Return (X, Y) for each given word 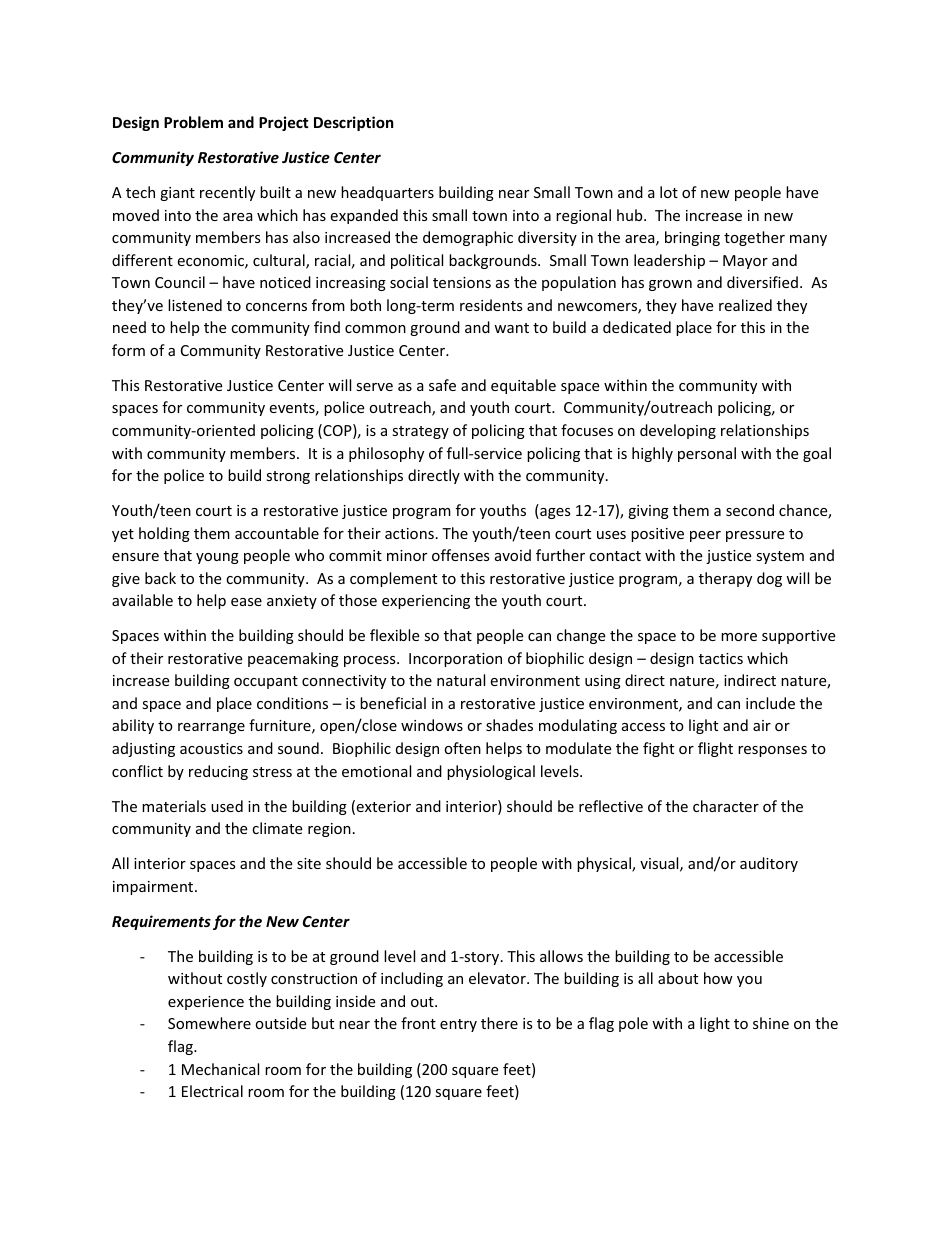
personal (707, 454)
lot (669, 192)
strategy (420, 432)
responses (772, 751)
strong (288, 477)
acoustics (211, 748)
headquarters (387, 193)
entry (458, 1025)
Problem (193, 122)
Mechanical (220, 1069)
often (462, 748)
